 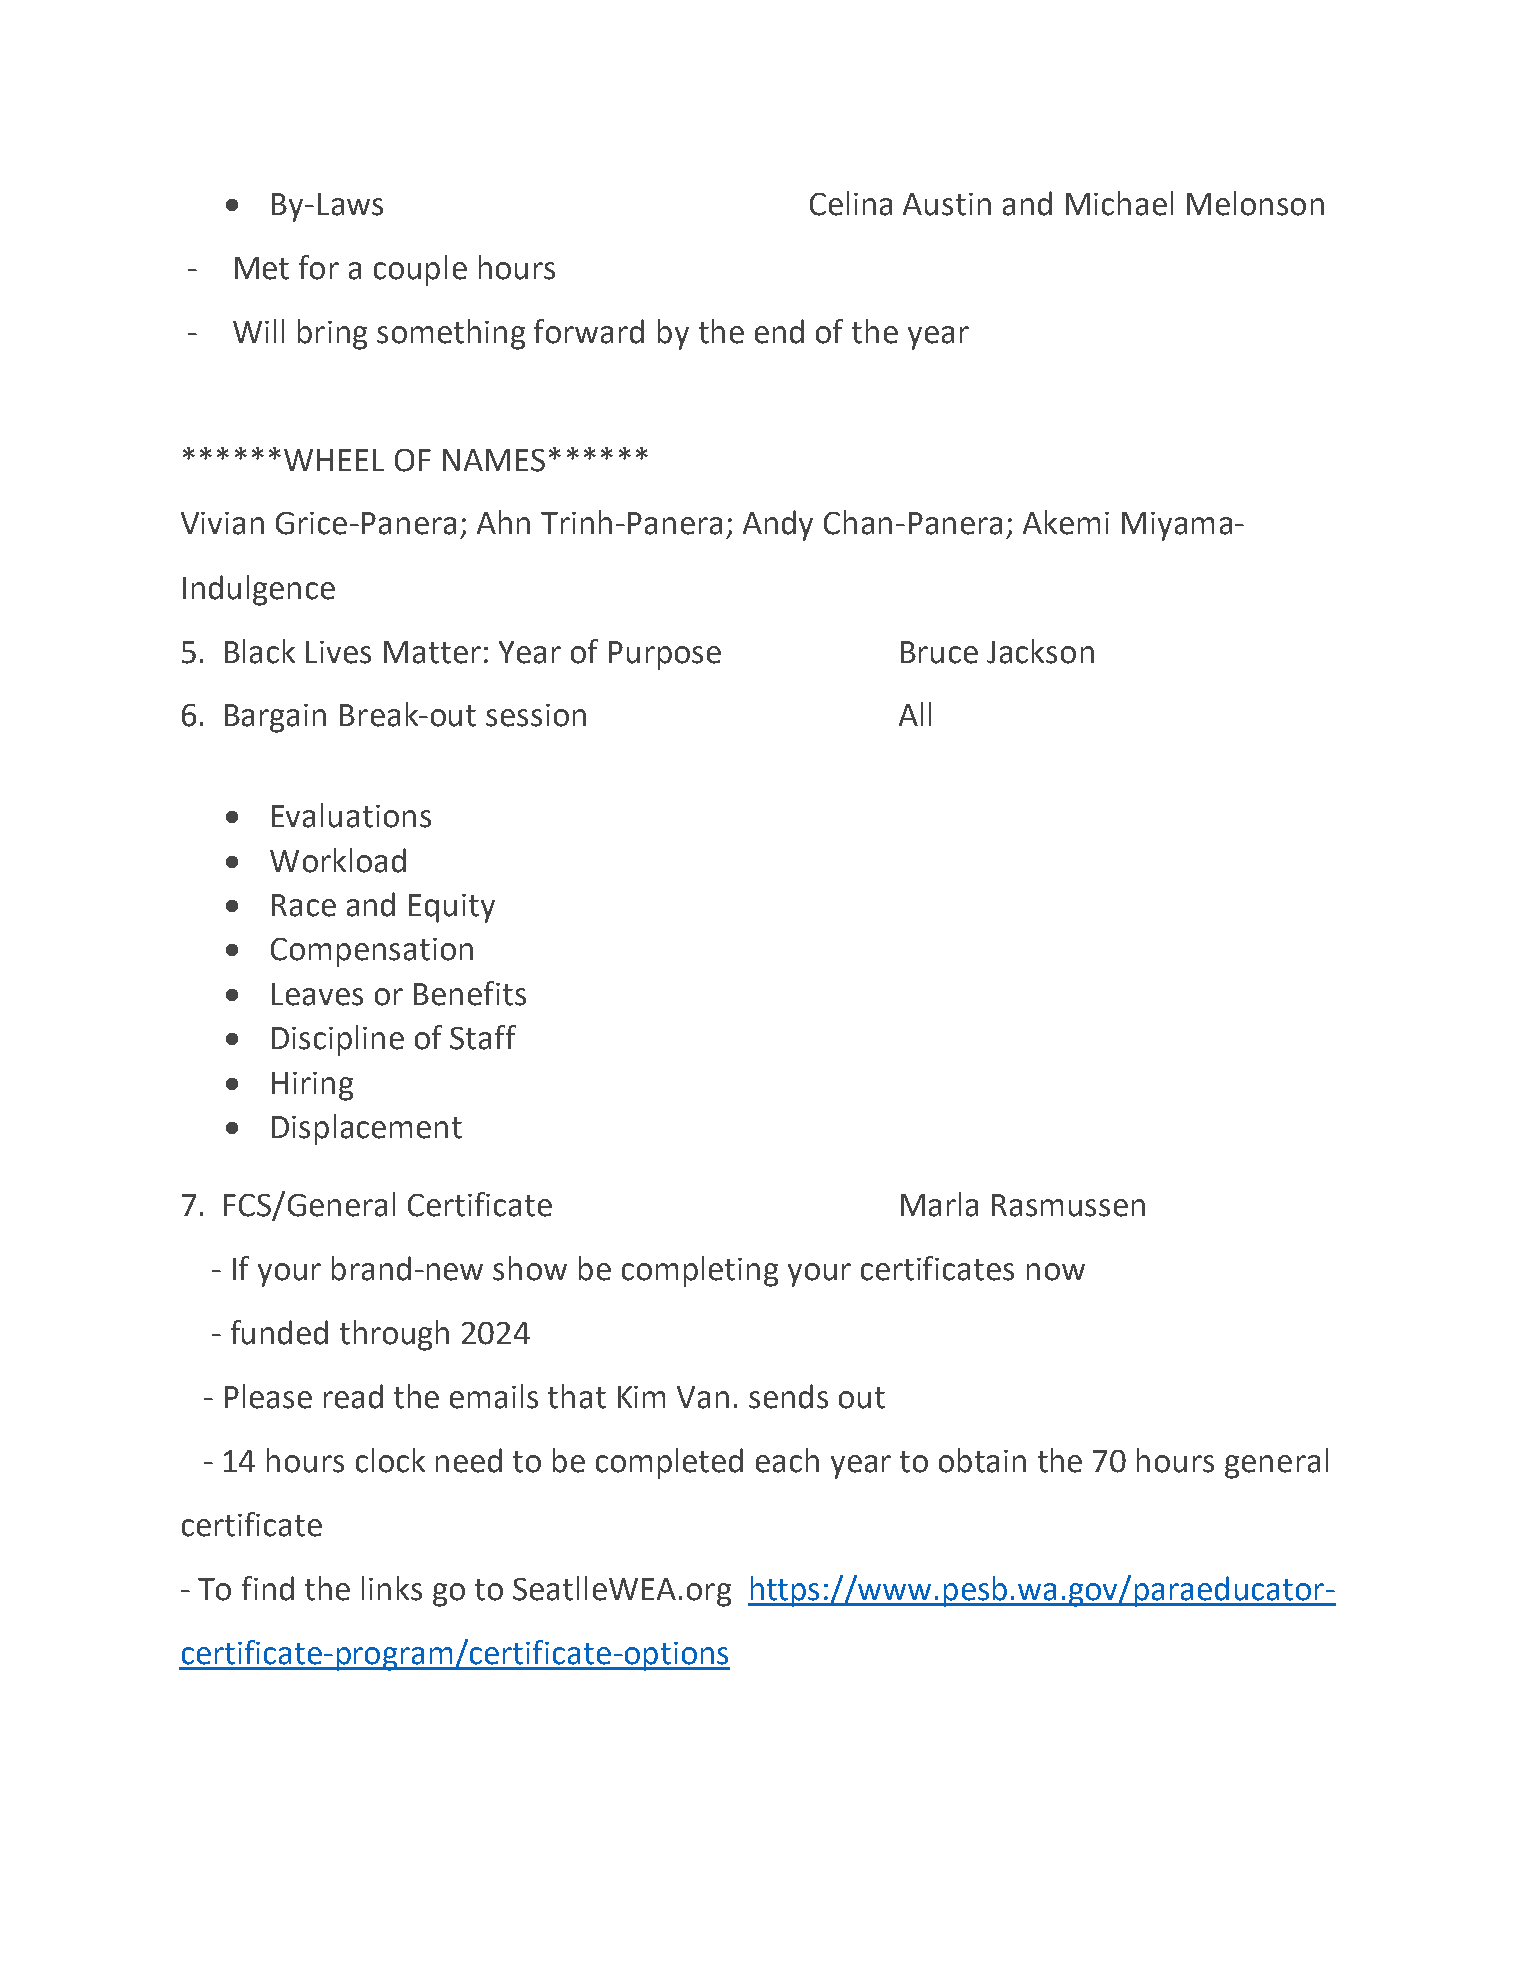 What do you see at coordinates (589, 331) in the page?
I see `forward` at bounding box center [589, 331].
